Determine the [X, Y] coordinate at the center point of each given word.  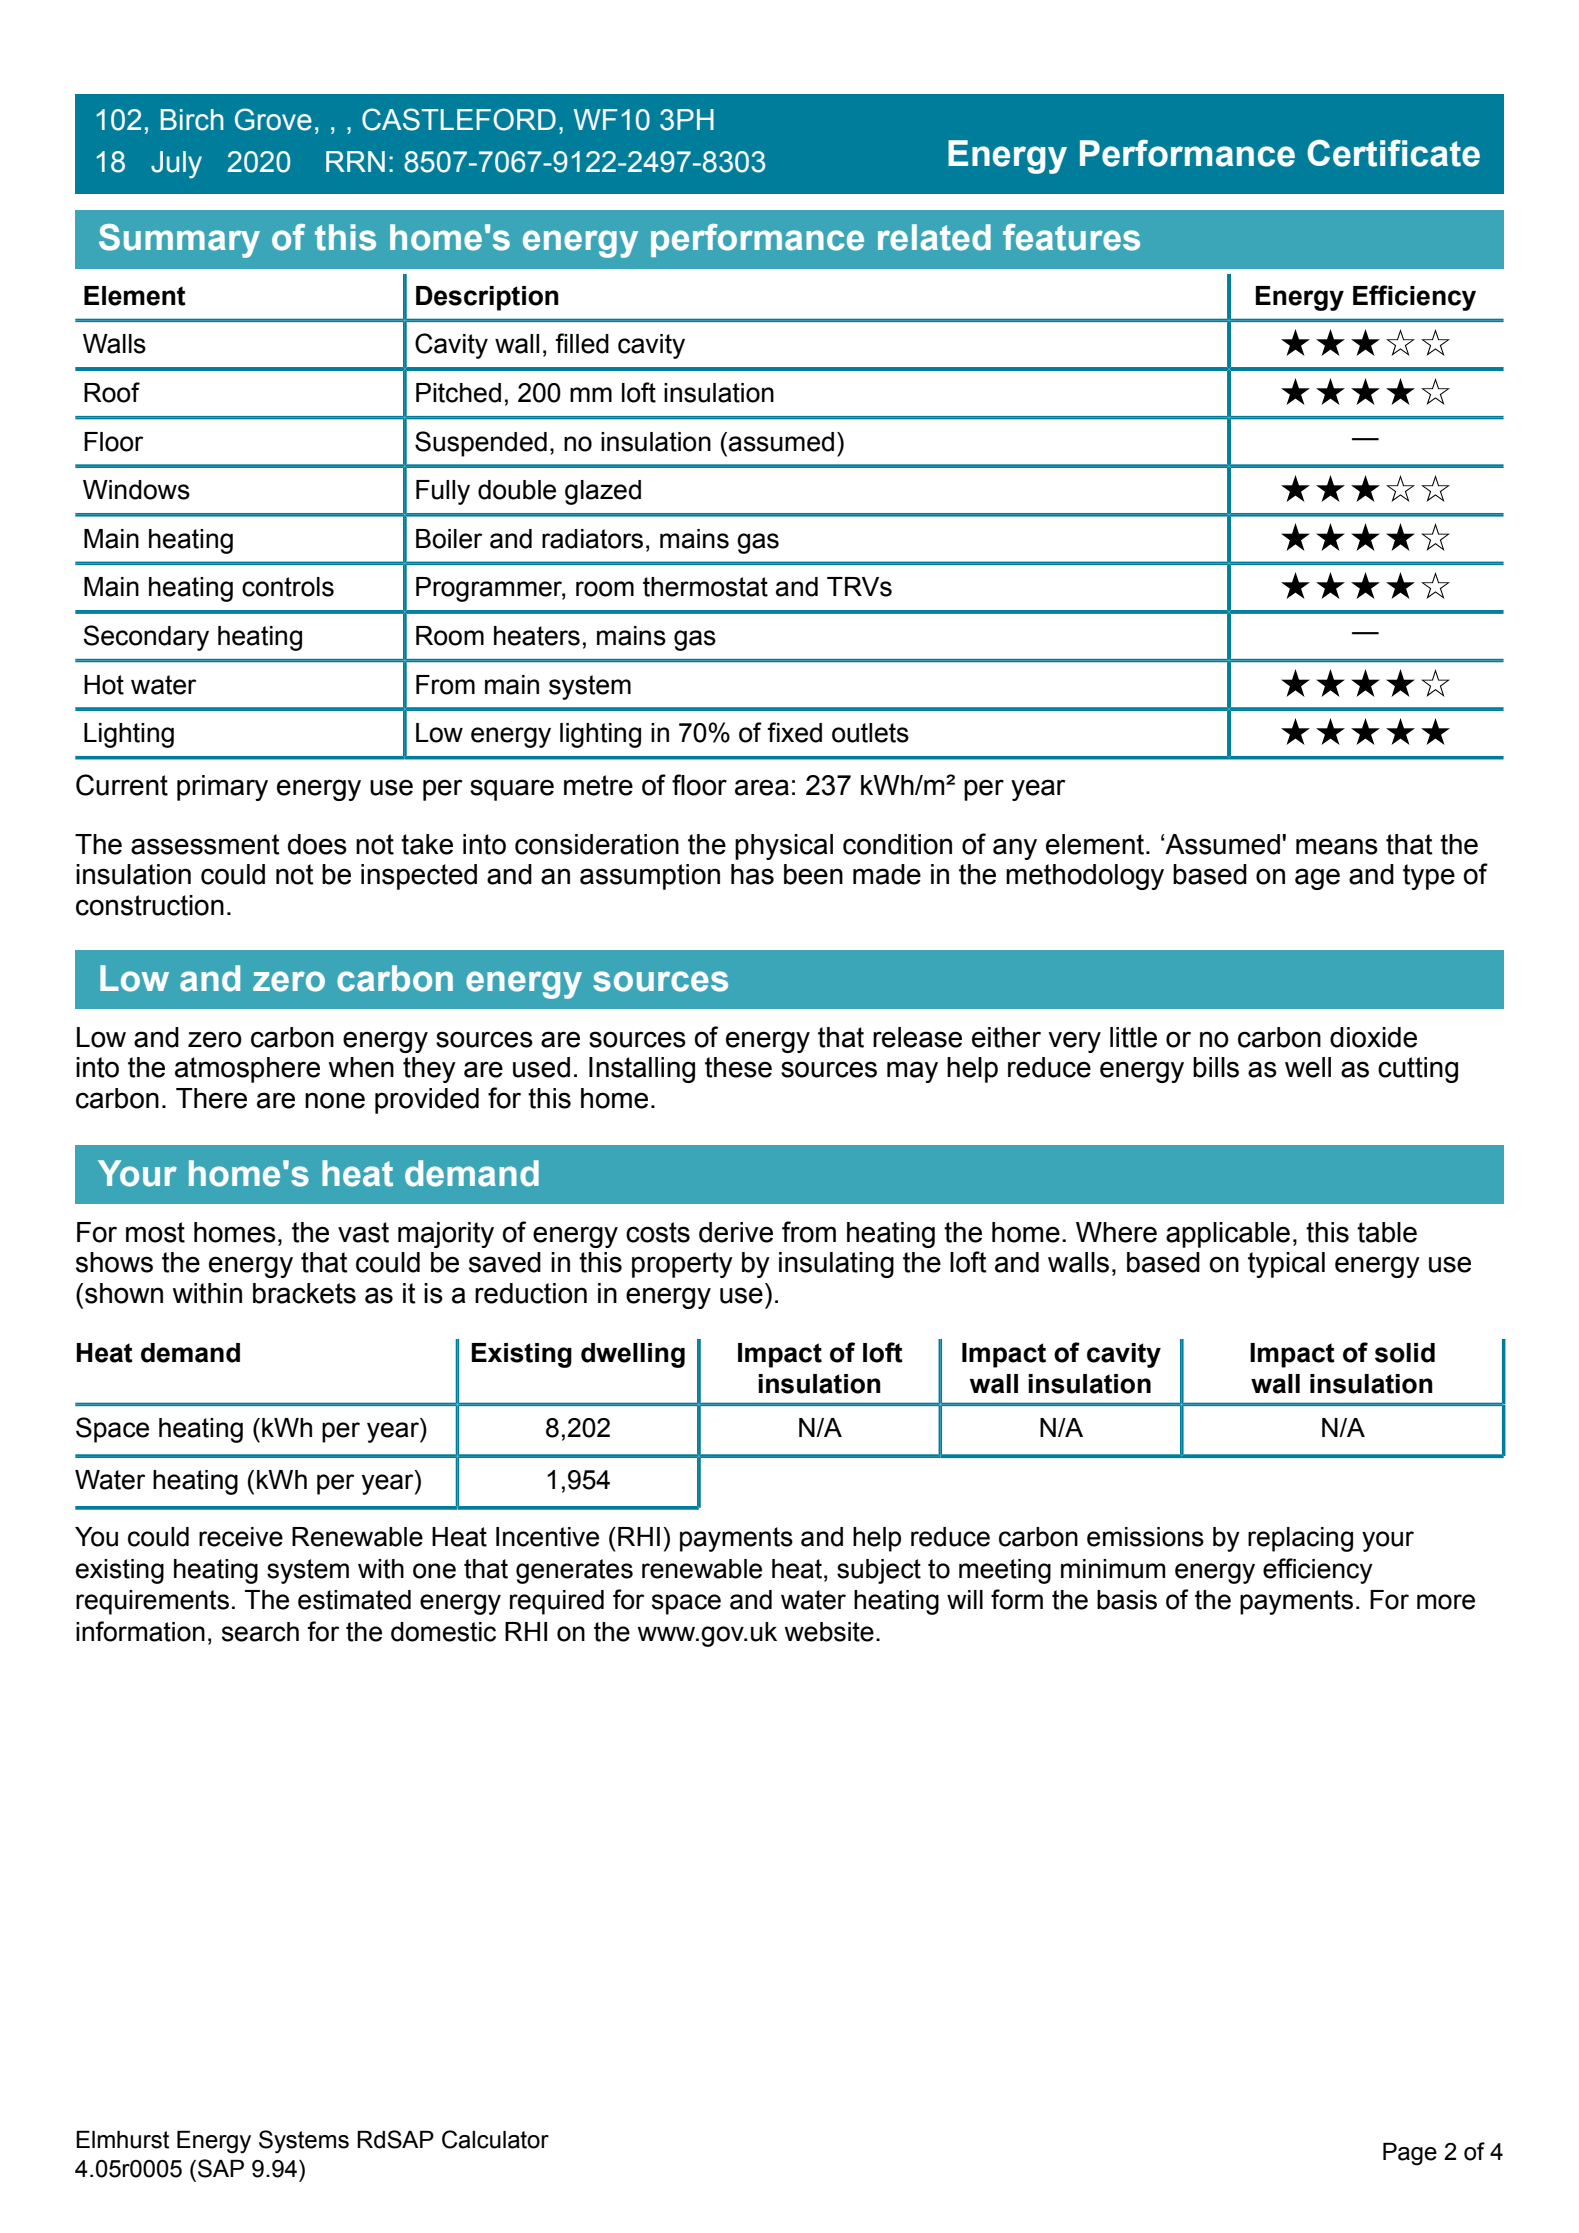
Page [1410, 2154]
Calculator [495, 2139]
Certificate [1393, 153]
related [934, 237]
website [829, 1632]
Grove [273, 119]
